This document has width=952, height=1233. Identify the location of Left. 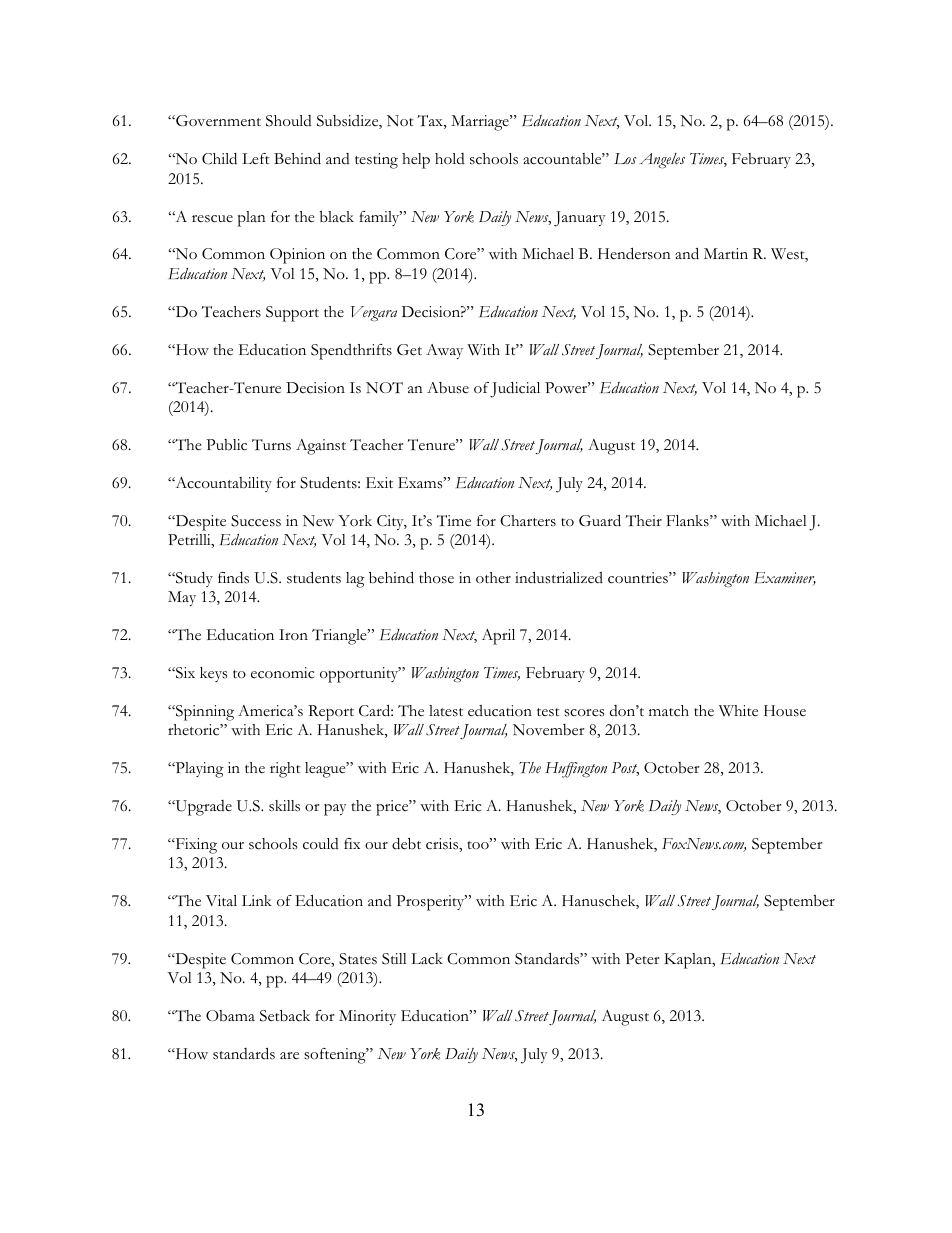
(256, 159).
